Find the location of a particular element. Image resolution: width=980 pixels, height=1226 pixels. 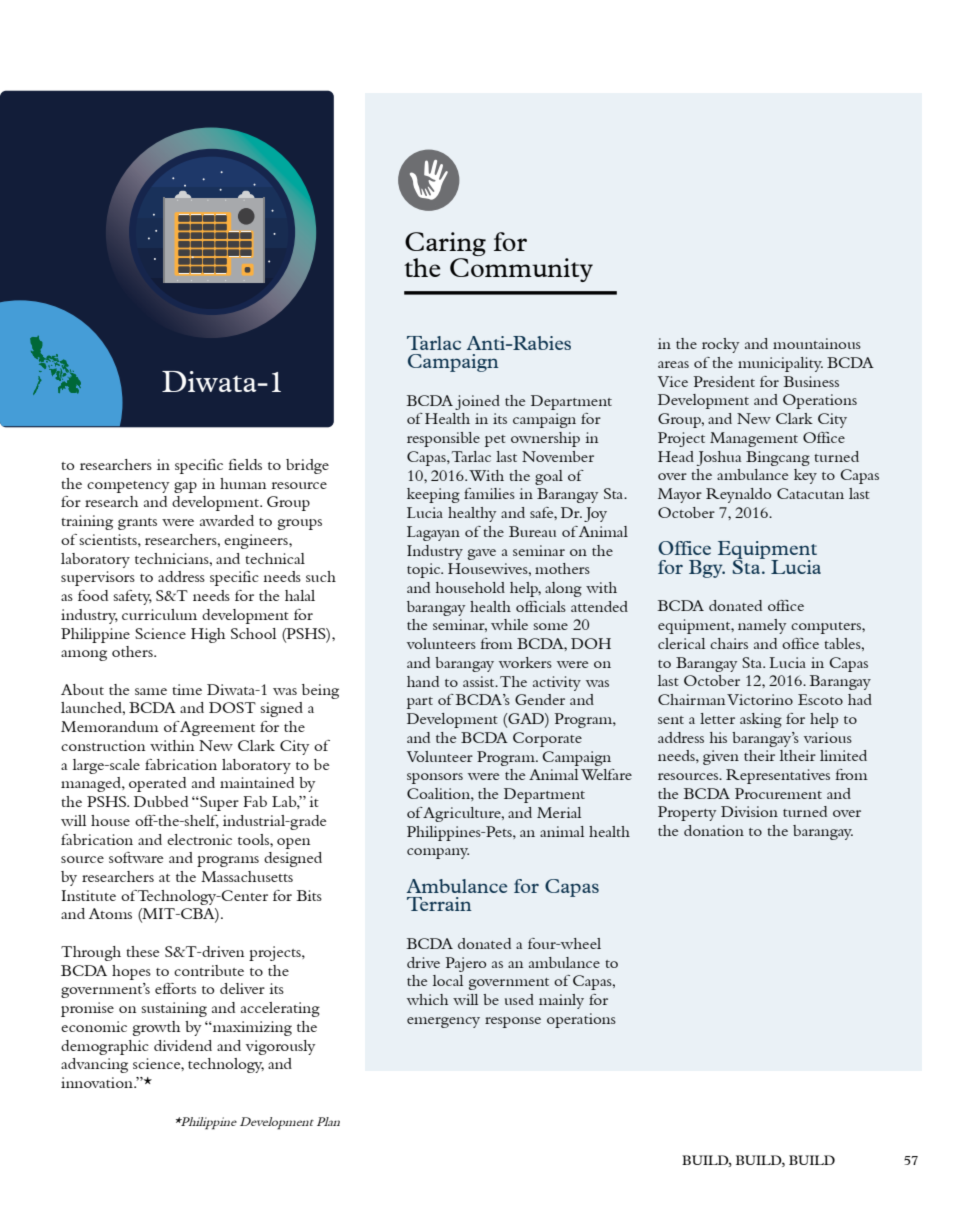

mountainous is located at coordinates (817, 343).
